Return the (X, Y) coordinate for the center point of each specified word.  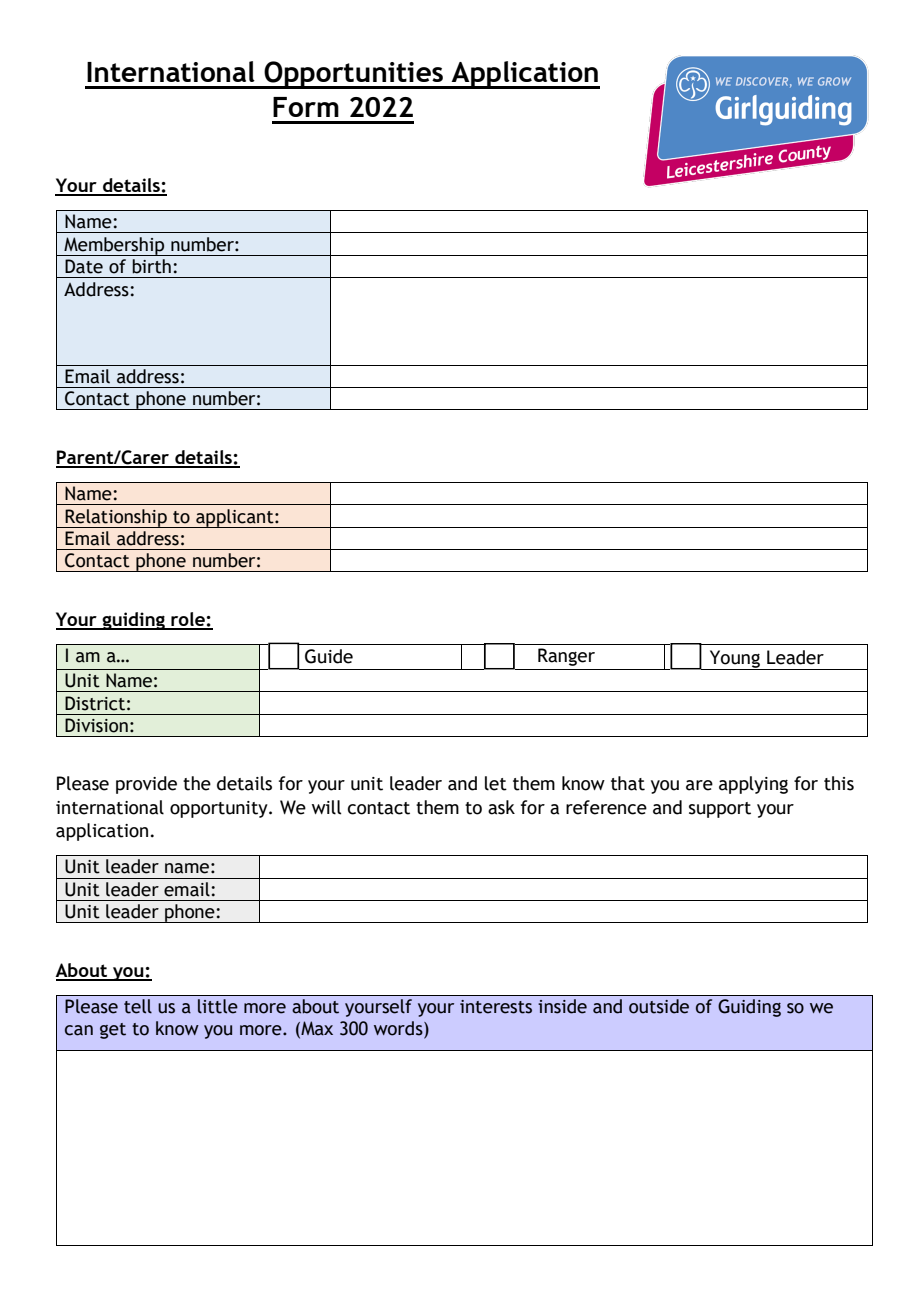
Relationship (116, 518)
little (218, 1006)
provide (146, 785)
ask (501, 807)
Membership (114, 246)
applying (753, 785)
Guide (329, 656)
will (326, 807)
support (720, 810)
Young (735, 660)
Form (306, 107)
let (496, 783)
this (839, 783)
